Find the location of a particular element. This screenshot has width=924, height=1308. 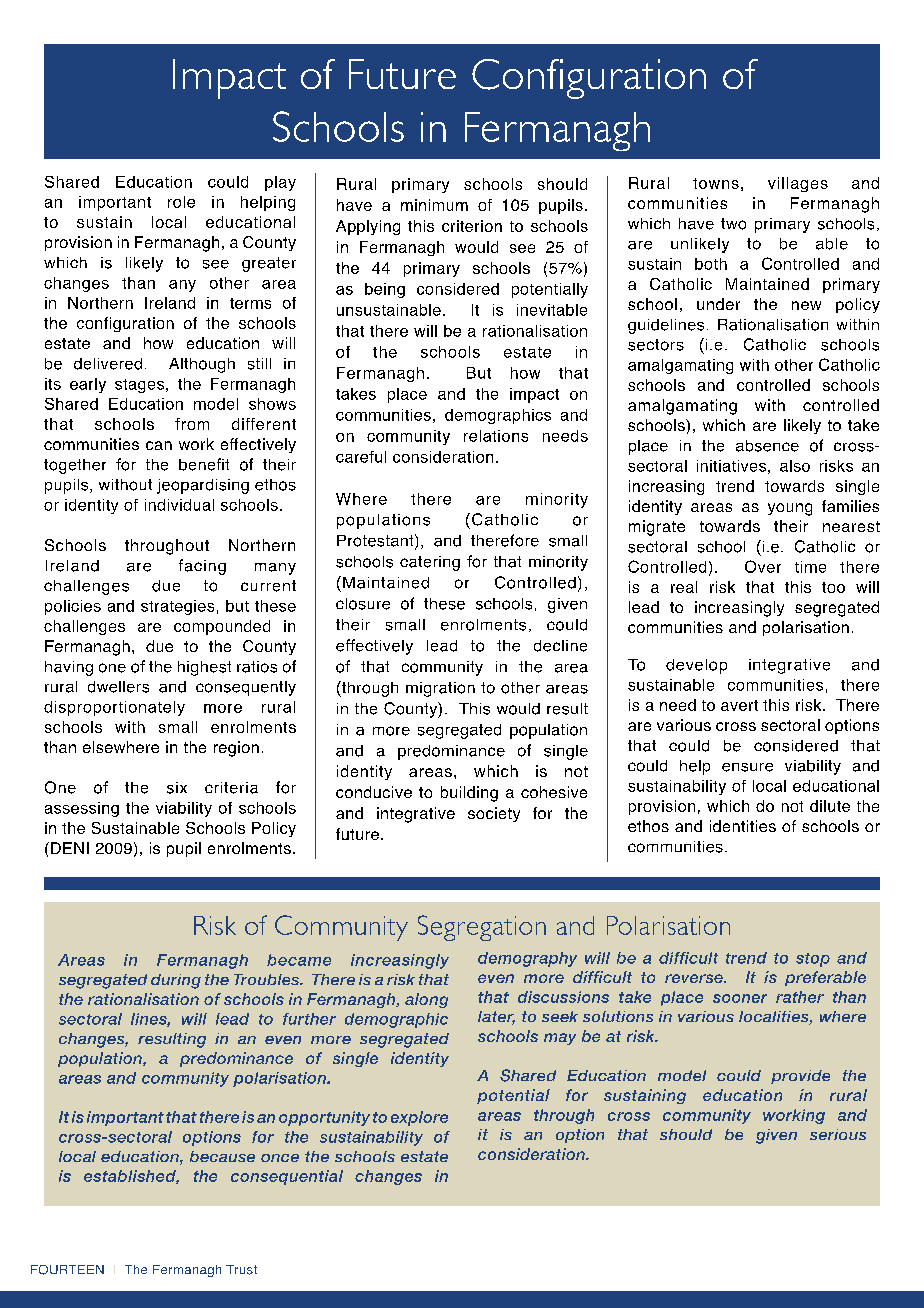

role is located at coordinates (181, 202).
